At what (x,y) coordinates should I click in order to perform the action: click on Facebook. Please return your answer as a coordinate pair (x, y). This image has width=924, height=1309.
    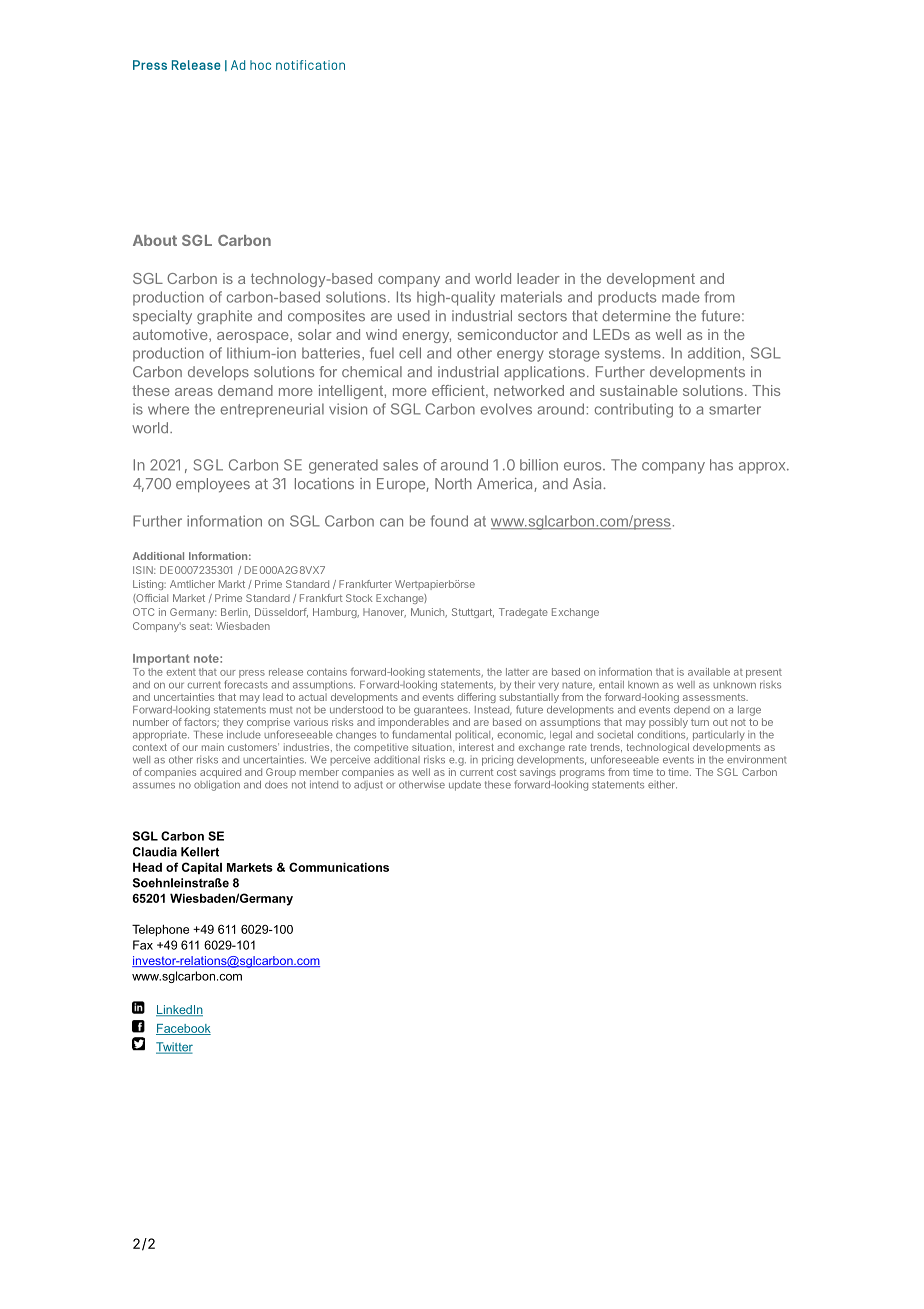
    Looking at the image, I should click on (183, 1029).
